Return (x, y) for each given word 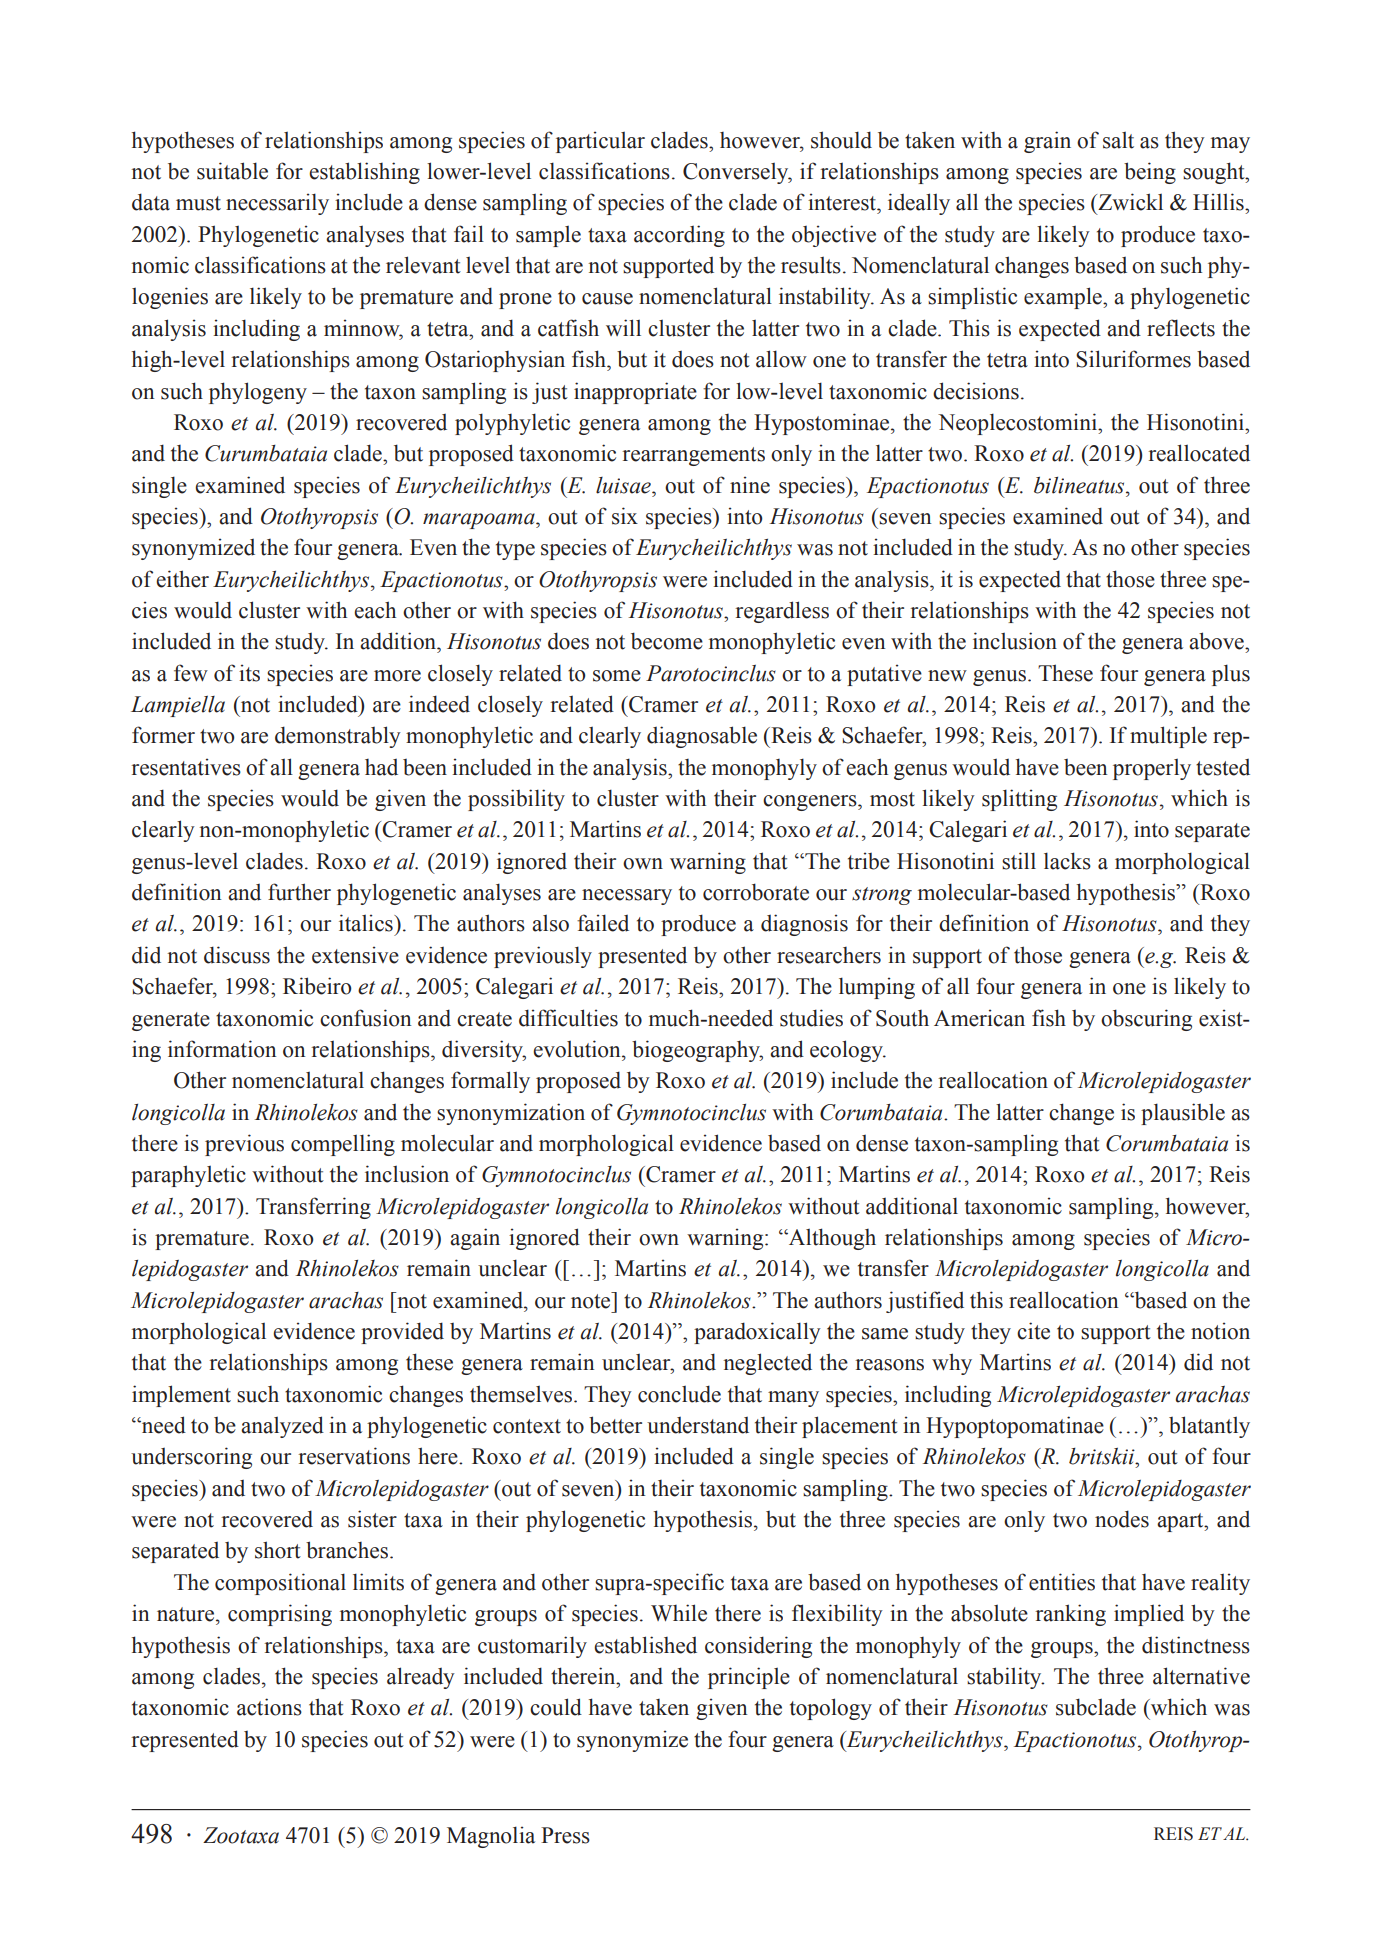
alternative (1201, 1676)
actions (269, 1707)
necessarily (277, 204)
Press (565, 1835)
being (1150, 173)
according (679, 236)
